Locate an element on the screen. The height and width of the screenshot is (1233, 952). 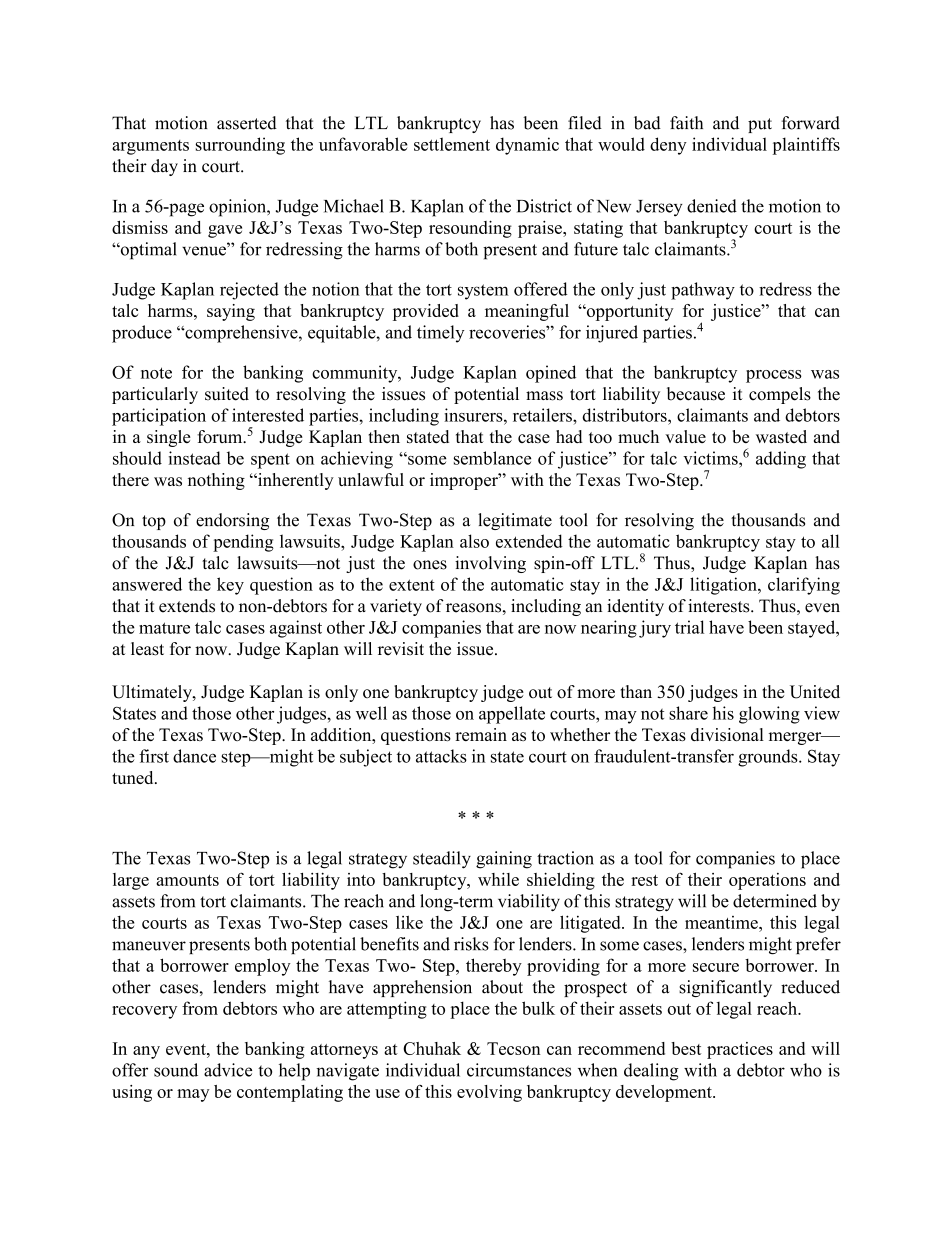
dance is located at coordinates (194, 756).
